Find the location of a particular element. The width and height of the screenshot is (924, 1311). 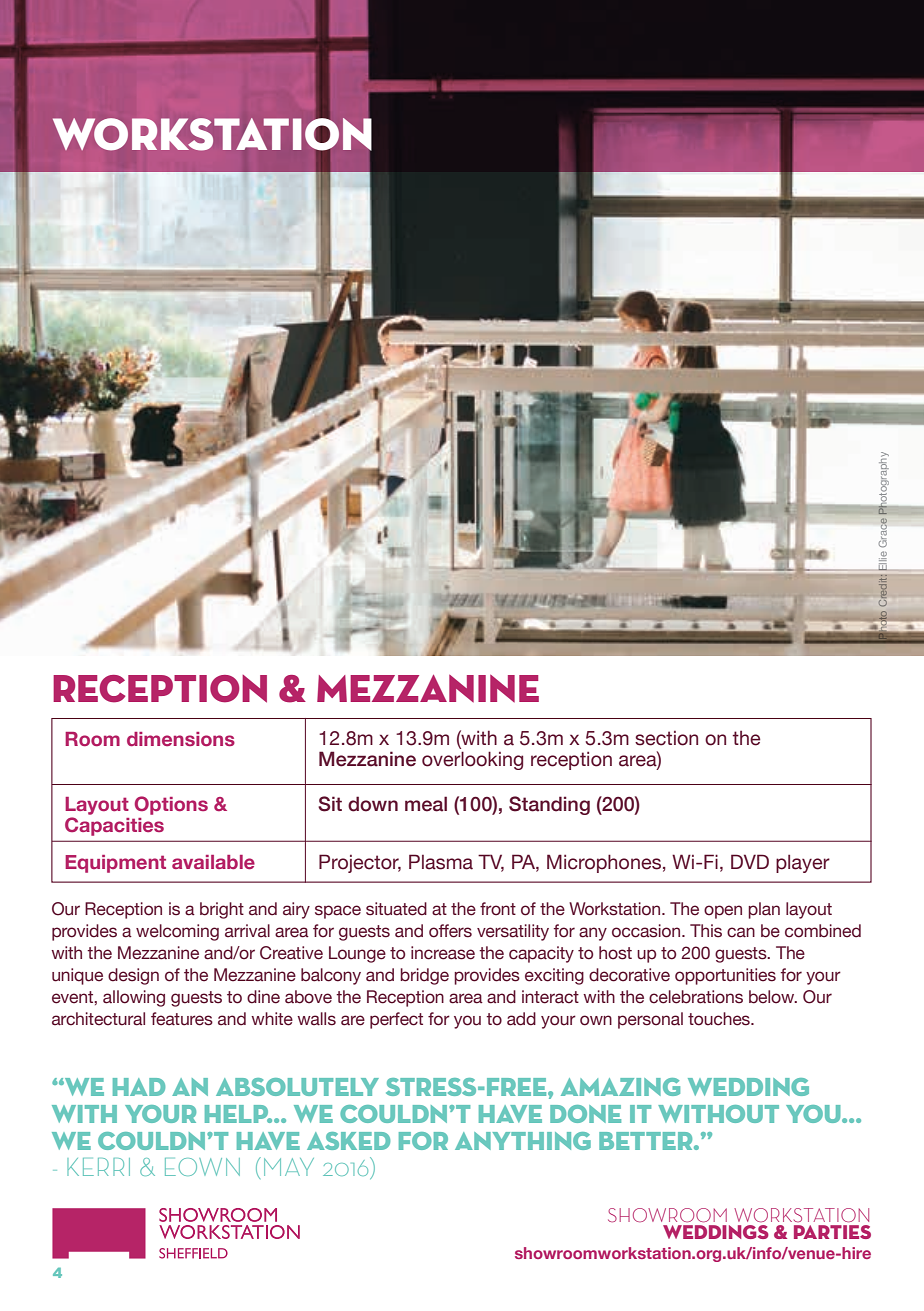

MAY is located at coordinates (289, 1167).
